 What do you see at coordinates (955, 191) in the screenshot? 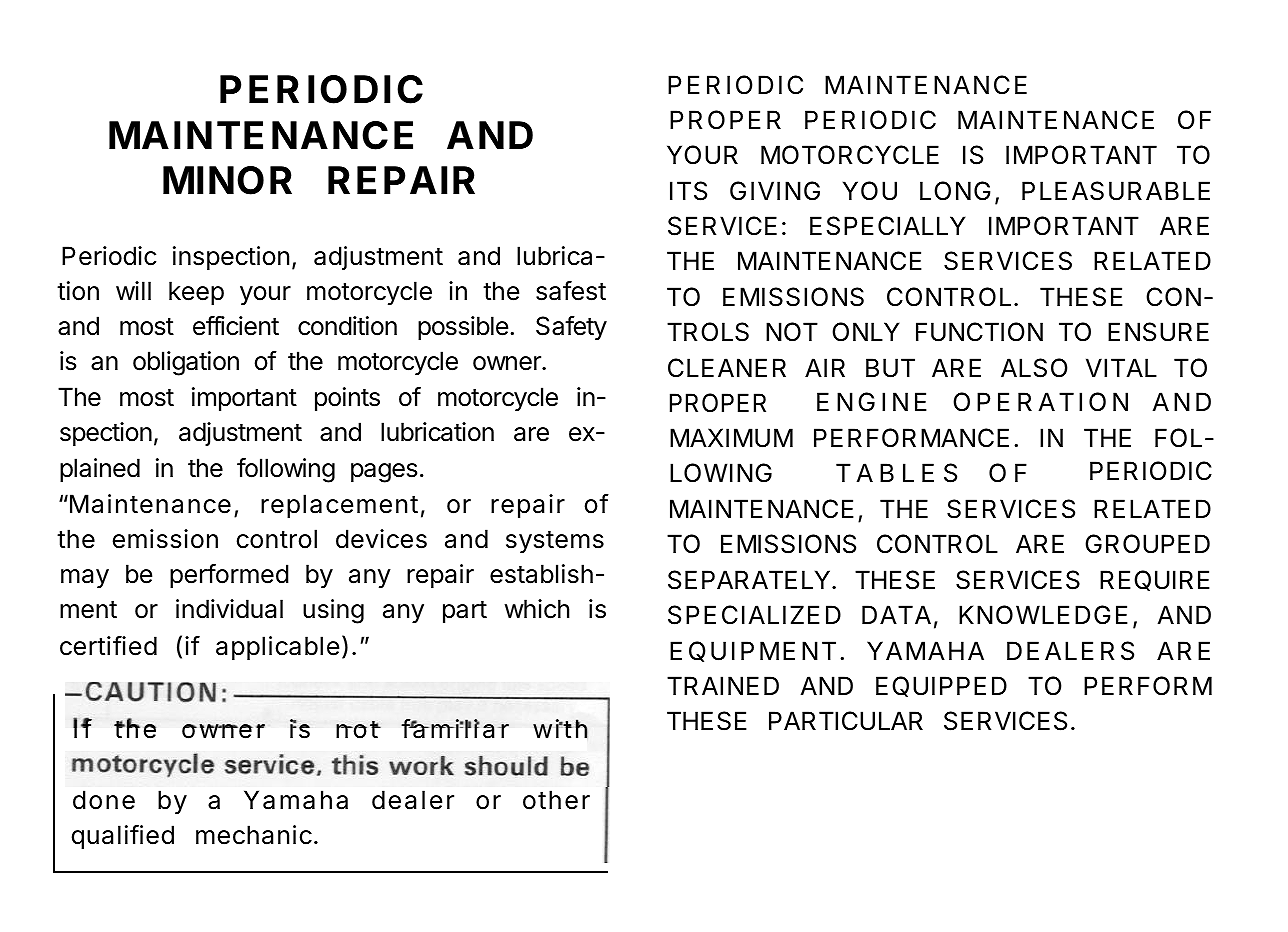
I see `LONG` at bounding box center [955, 191].
